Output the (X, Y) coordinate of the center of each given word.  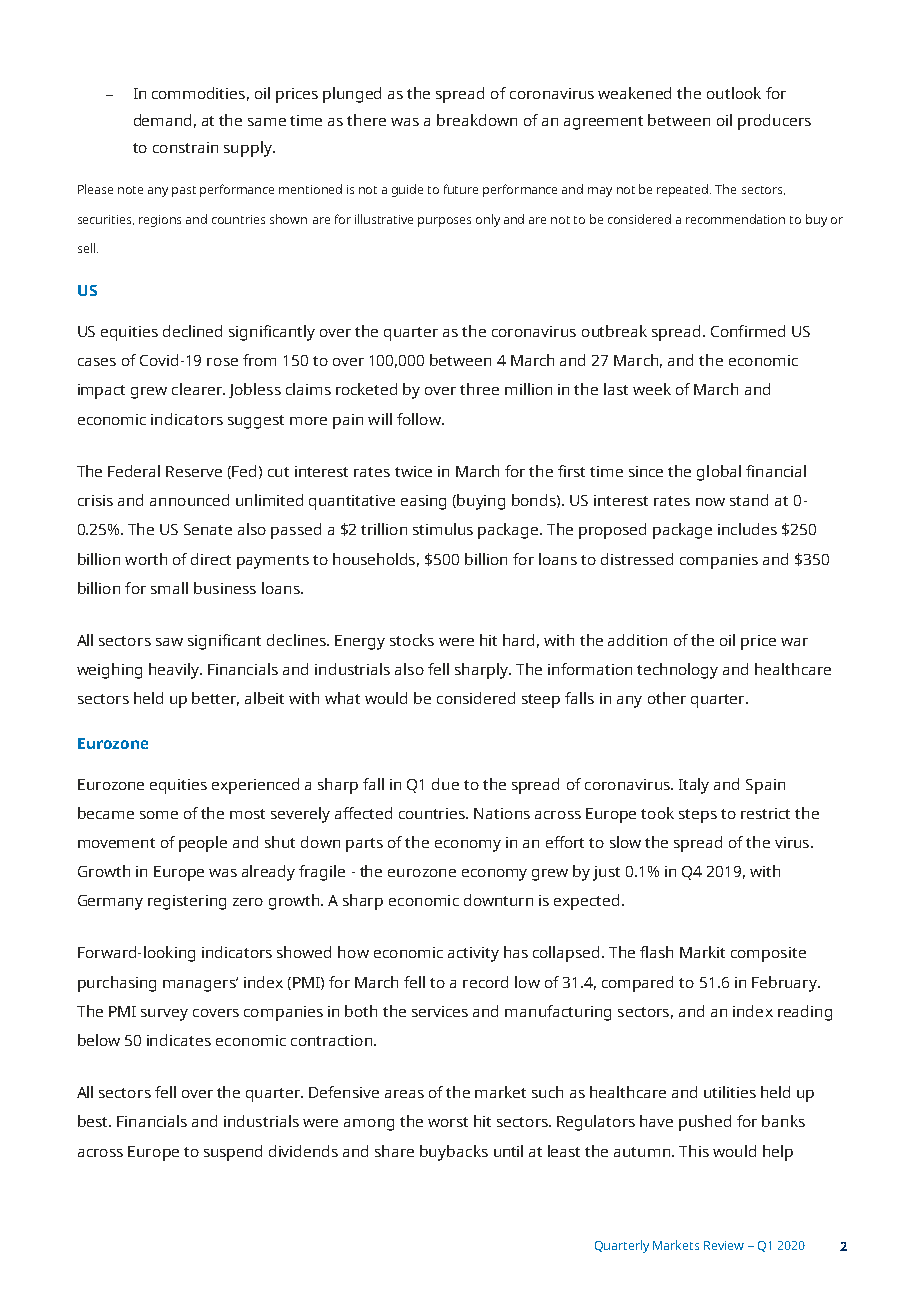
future (461, 189)
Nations (502, 813)
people (203, 844)
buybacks (454, 1153)
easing (423, 502)
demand (162, 120)
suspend (233, 1153)
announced (189, 500)
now (710, 502)
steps (698, 816)
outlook (734, 93)
